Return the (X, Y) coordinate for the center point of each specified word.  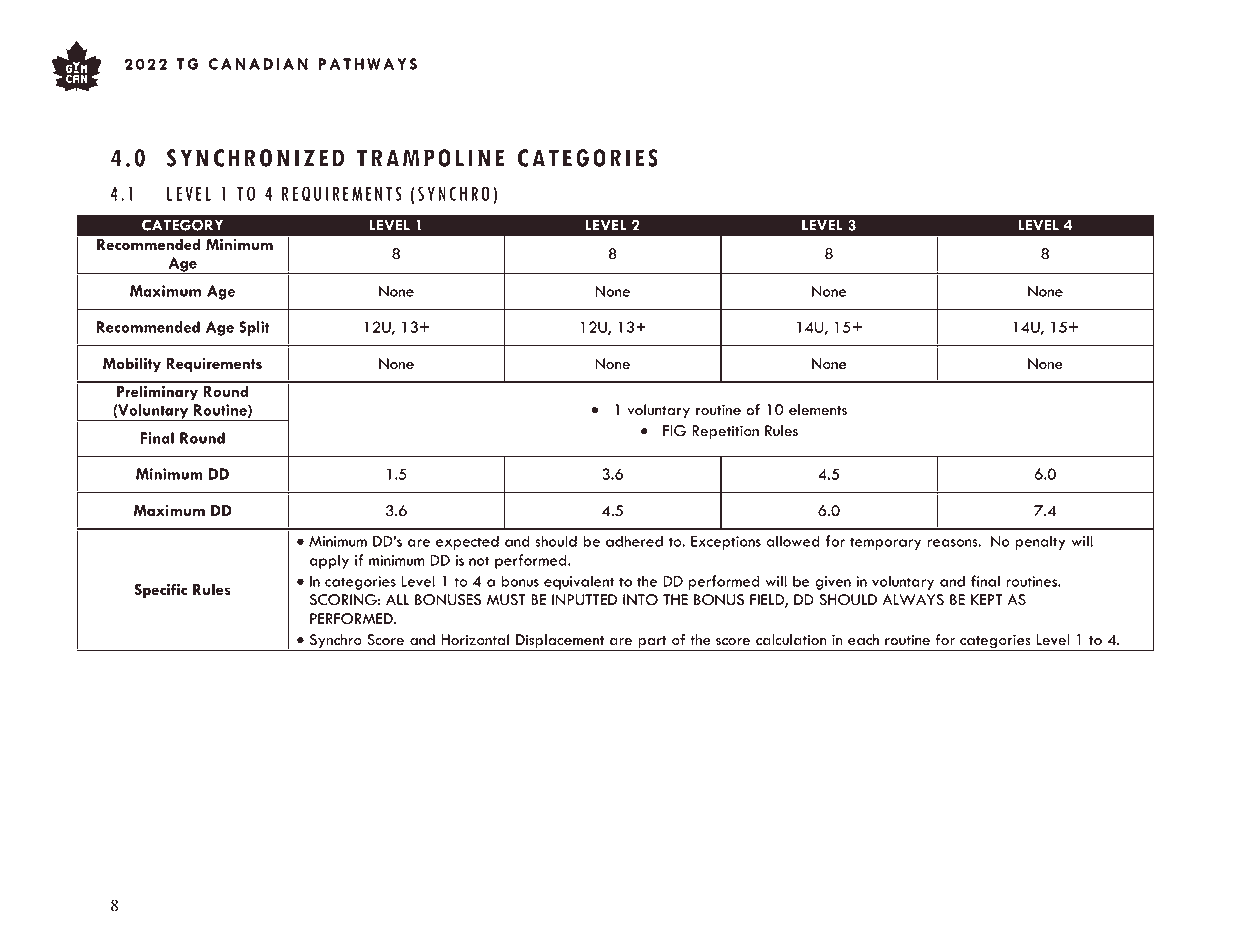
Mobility (132, 365)
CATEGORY (183, 225)
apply (329, 561)
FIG (674, 431)
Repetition (725, 432)
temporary (885, 543)
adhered (634, 541)
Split (254, 328)
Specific (160, 591)
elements (818, 410)
